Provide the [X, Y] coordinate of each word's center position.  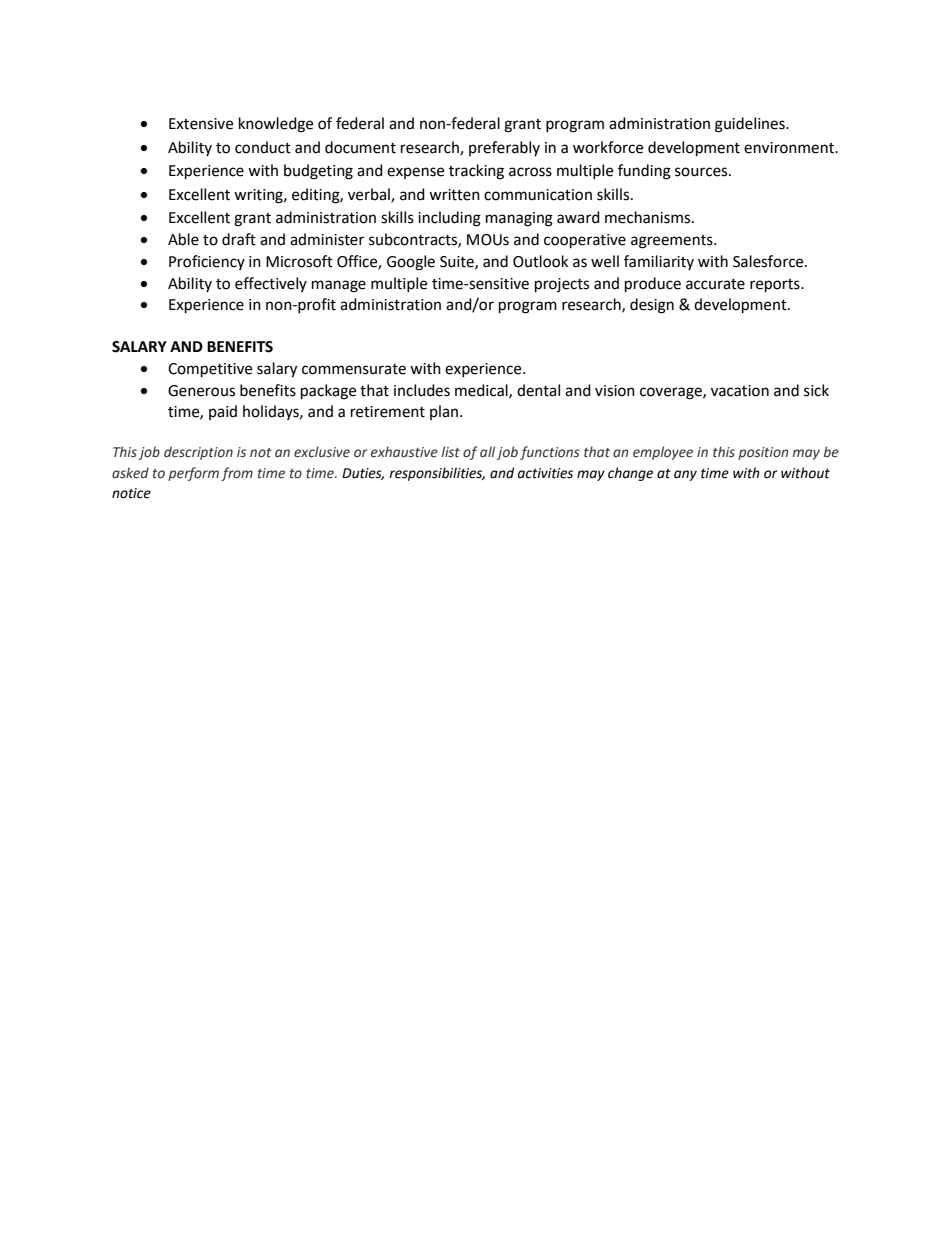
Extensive [201, 124]
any [685, 475]
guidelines [751, 125]
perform [193, 474]
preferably [504, 148]
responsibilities [437, 474]
